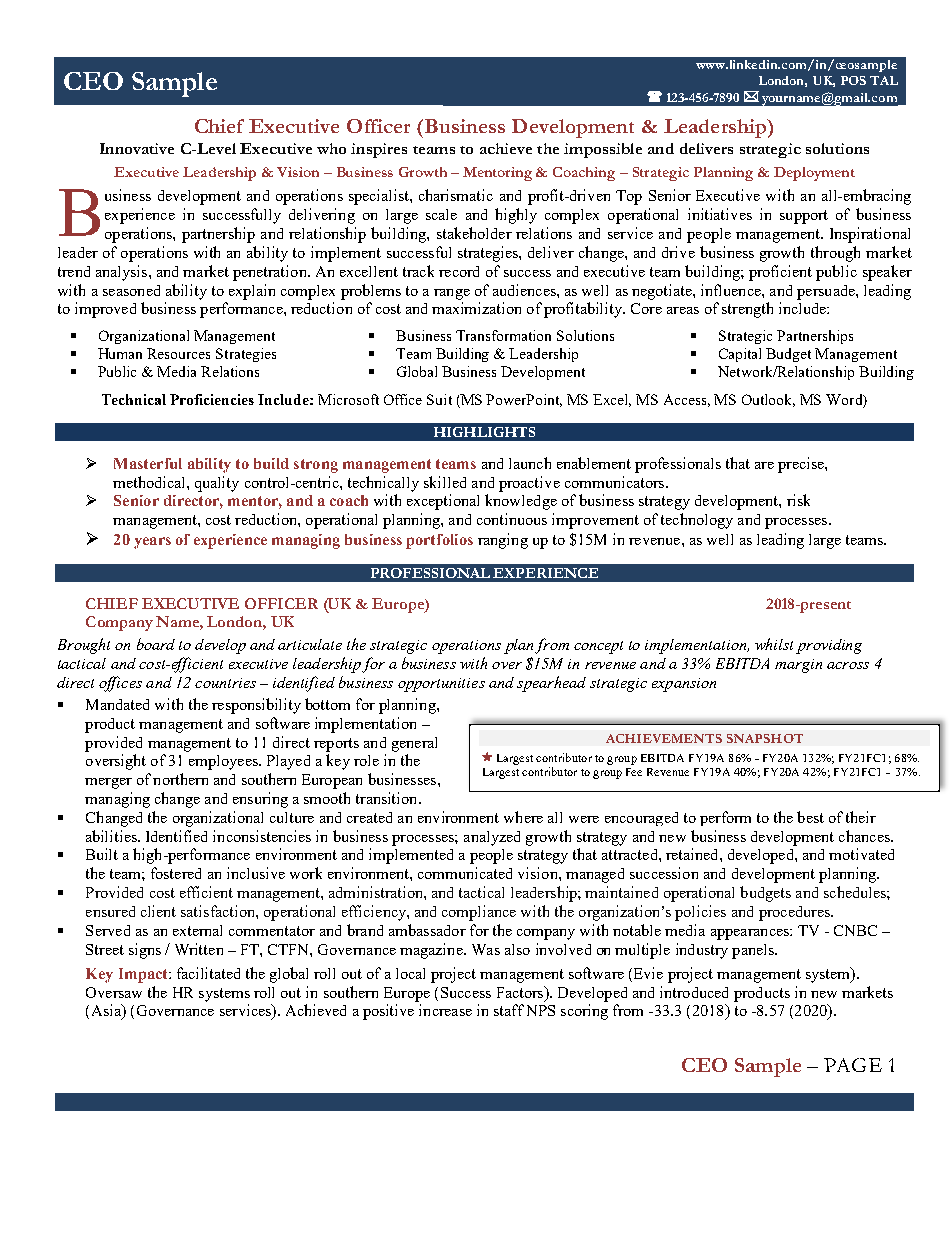  What do you see at coordinates (456, 195) in the document?
I see `charismatic` at bounding box center [456, 195].
